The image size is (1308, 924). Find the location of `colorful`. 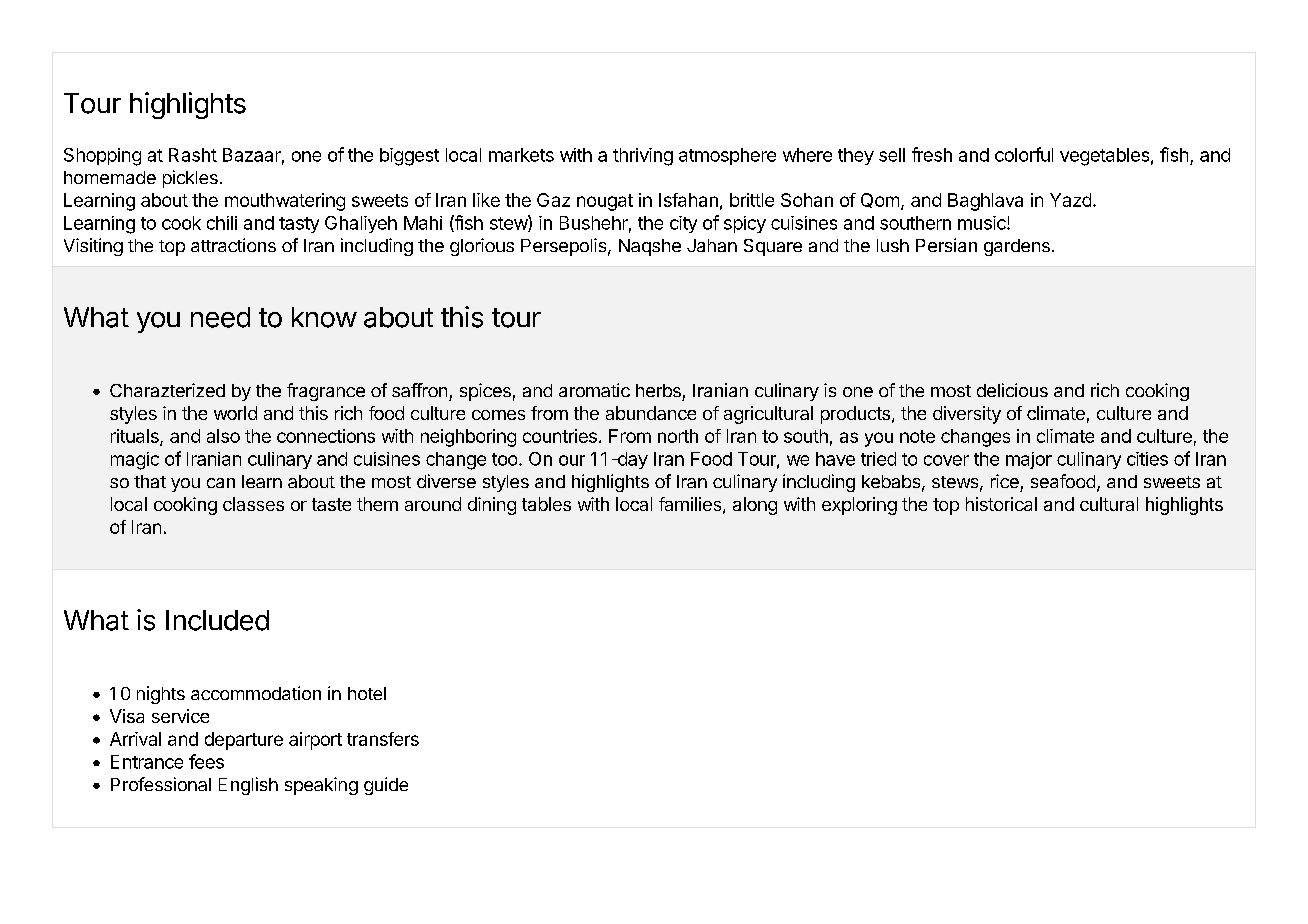

colorful is located at coordinates (1024, 154).
